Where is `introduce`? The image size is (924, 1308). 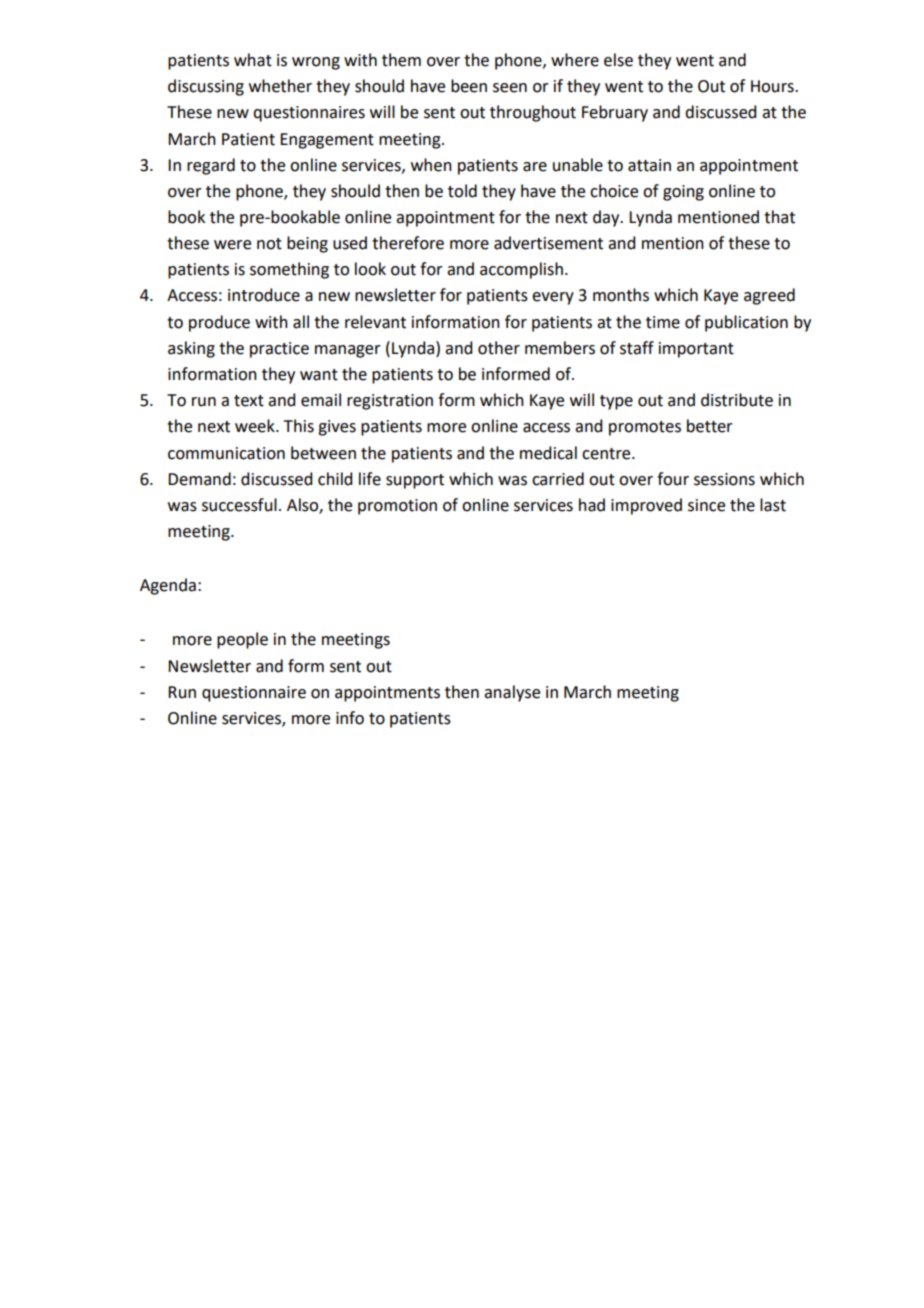 introduce is located at coordinates (264, 295).
